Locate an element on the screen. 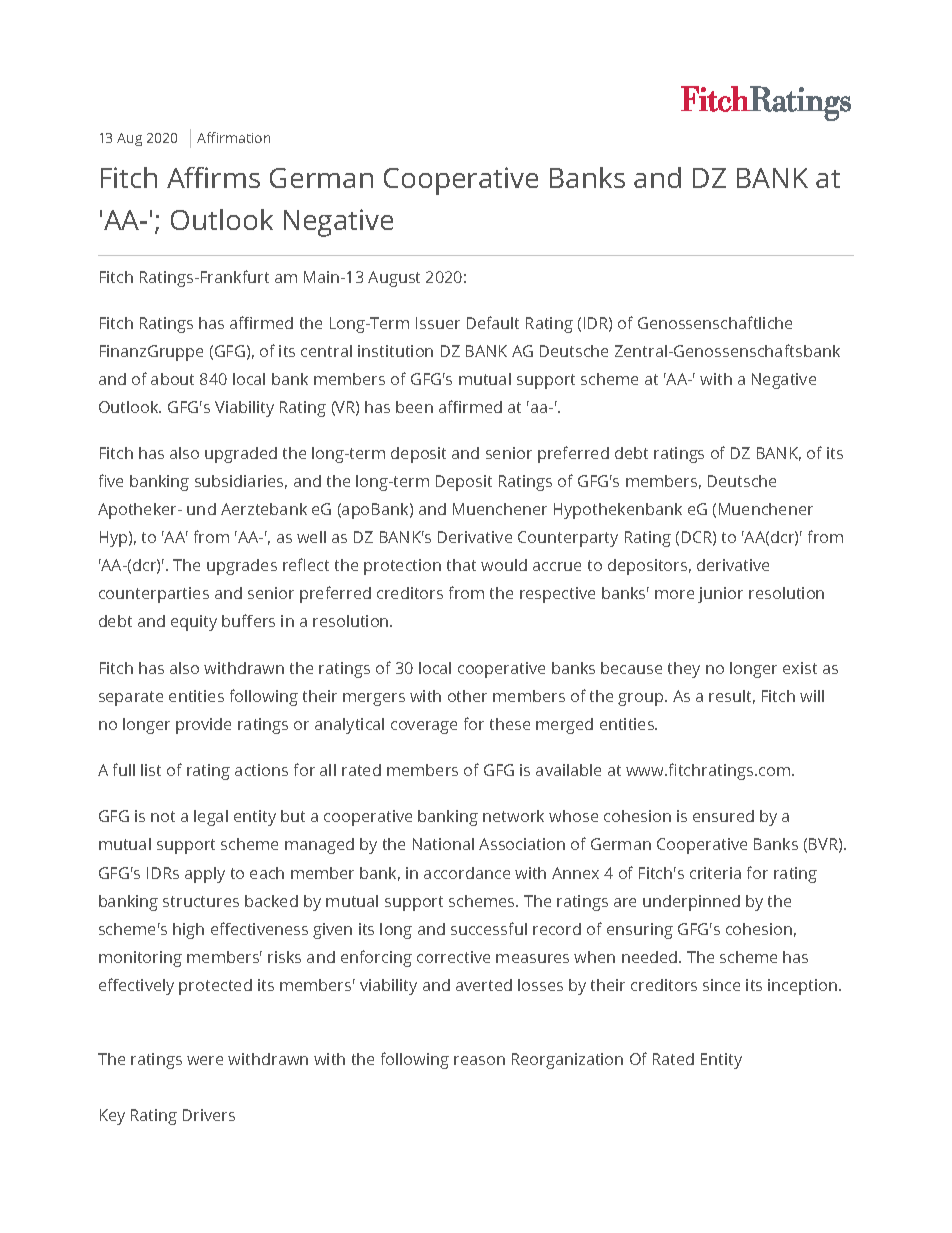 Image resolution: width=952 pixels, height=1233 pixels. were is located at coordinates (205, 1060).
